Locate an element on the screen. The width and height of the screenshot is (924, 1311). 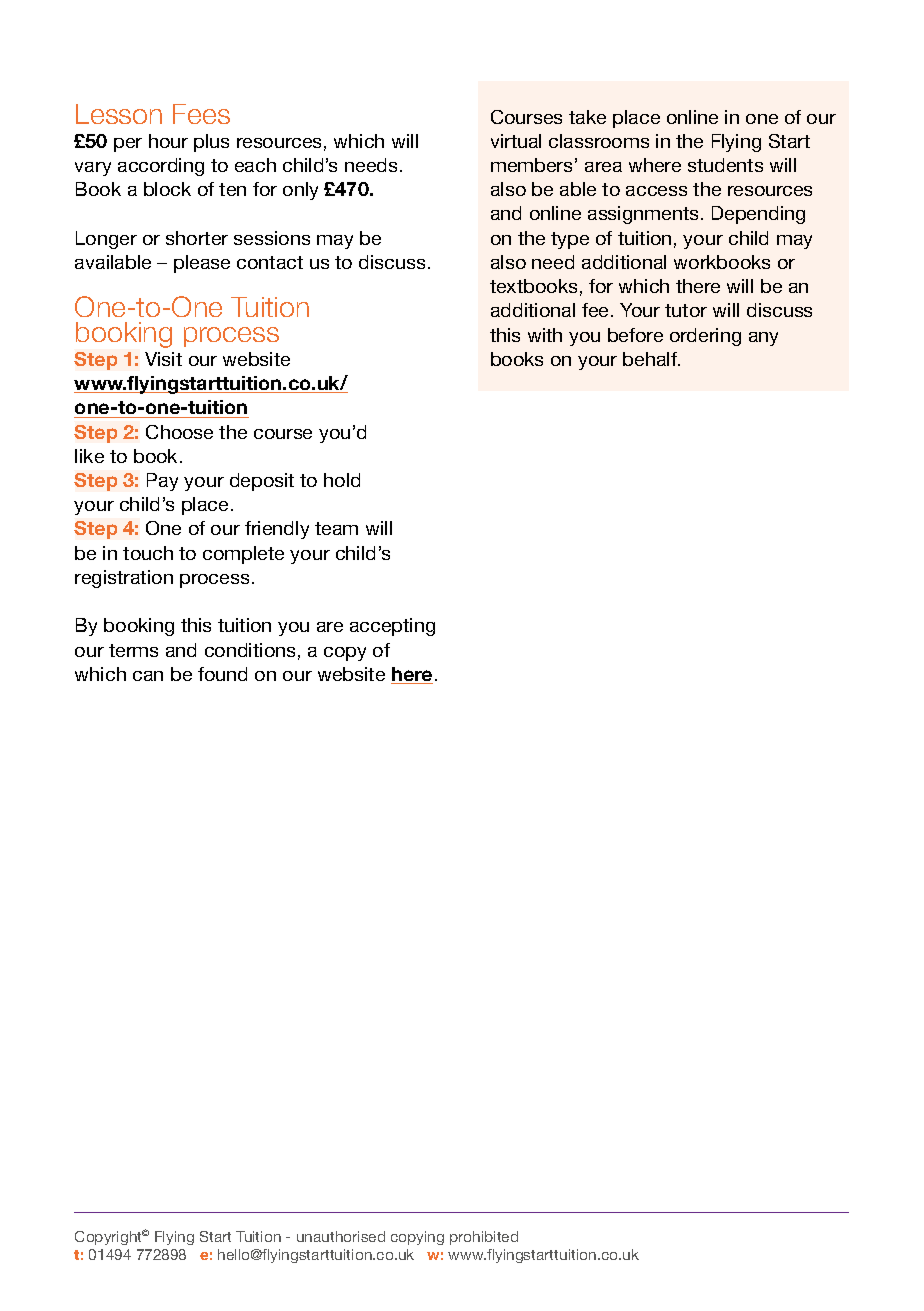
behalf is located at coordinates (651, 359).
